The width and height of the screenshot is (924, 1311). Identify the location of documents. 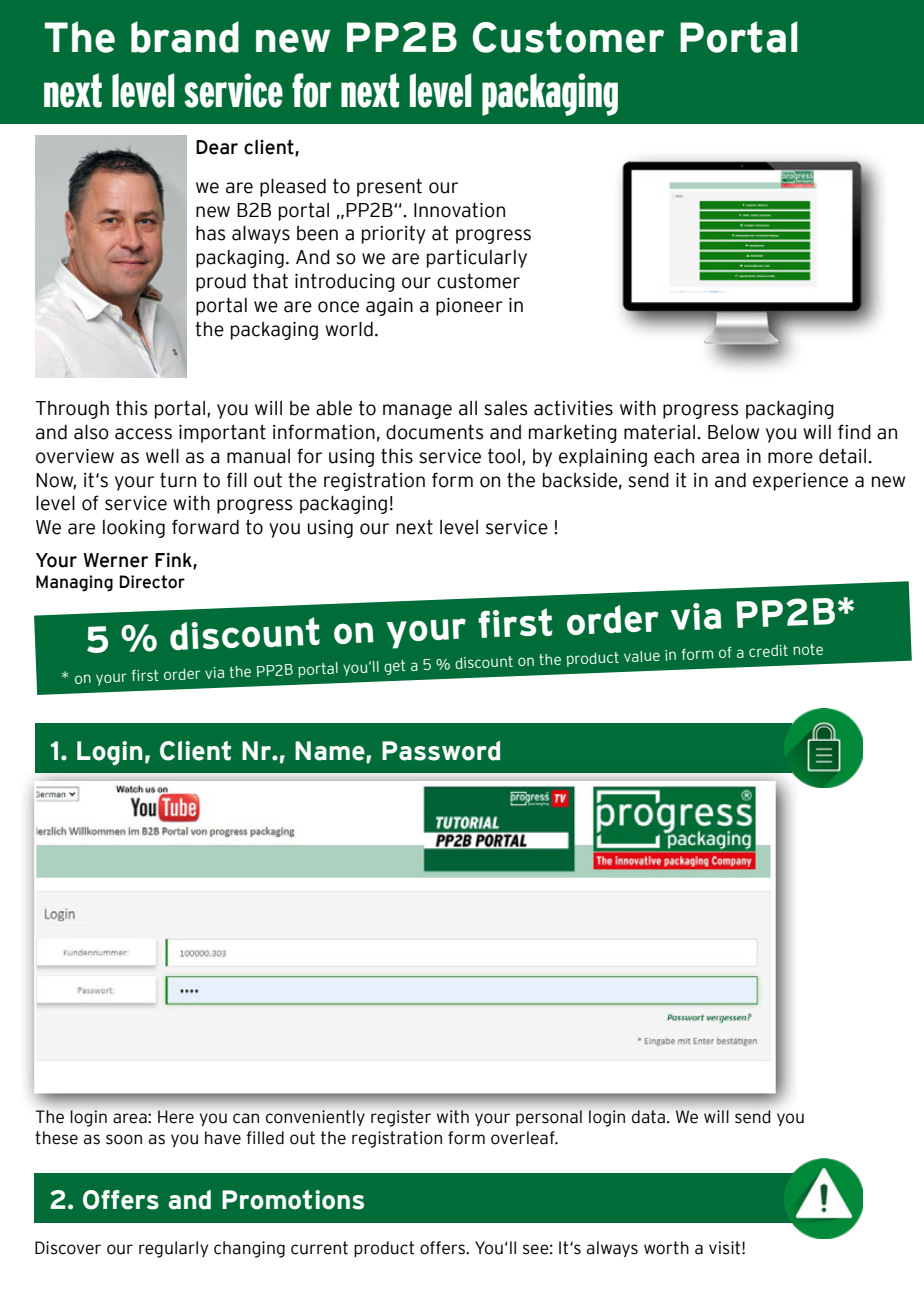
(434, 432).
